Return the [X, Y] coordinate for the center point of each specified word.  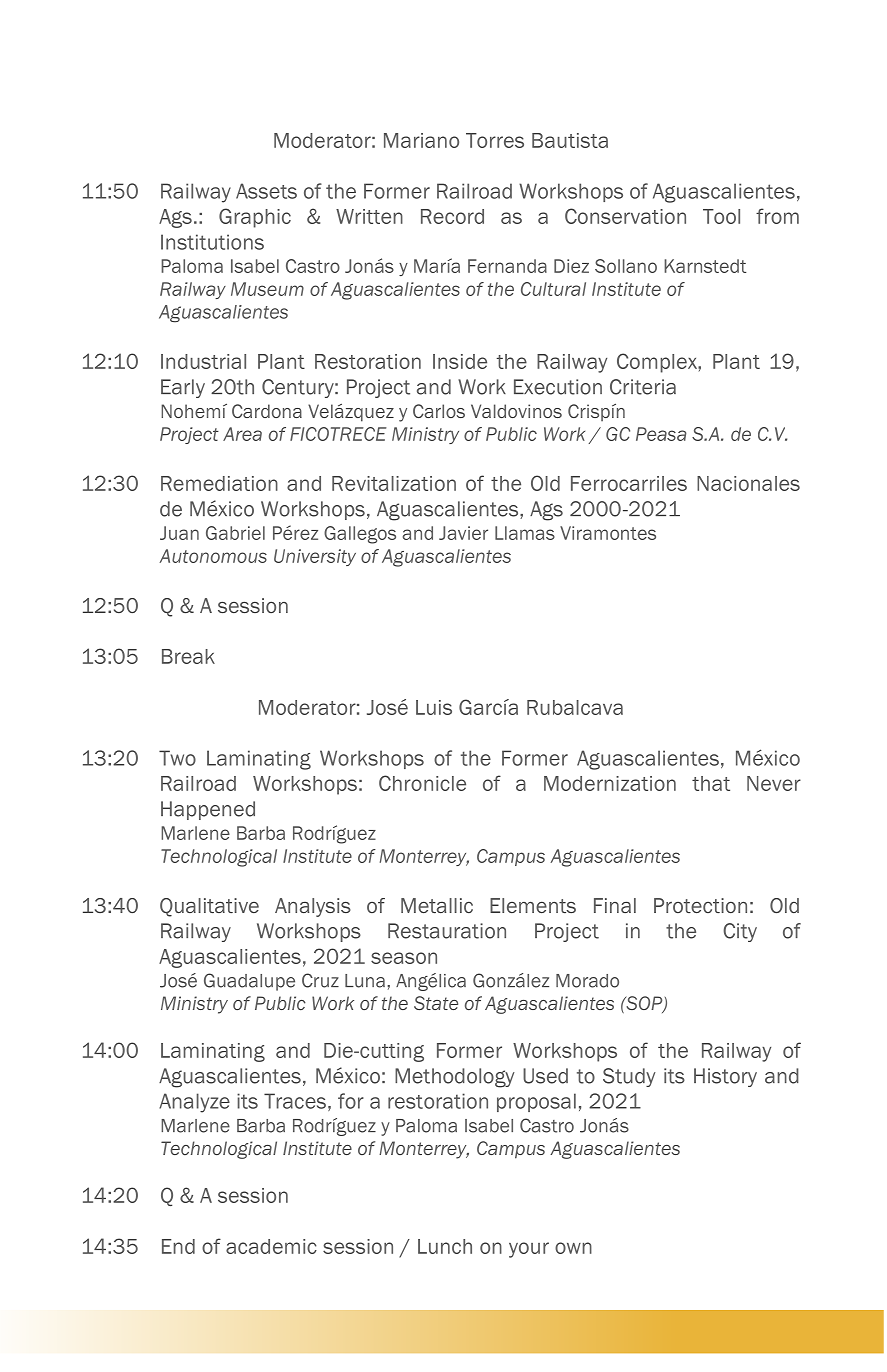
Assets [266, 191]
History [725, 1077]
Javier [463, 533]
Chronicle [422, 783]
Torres [495, 140]
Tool [721, 216]
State [436, 1003]
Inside [460, 361]
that [711, 783]
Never [774, 783]
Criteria [643, 387]
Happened [208, 810]
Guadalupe [249, 982]
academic [271, 1246]
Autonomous [213, 556]
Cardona [267, 411]
